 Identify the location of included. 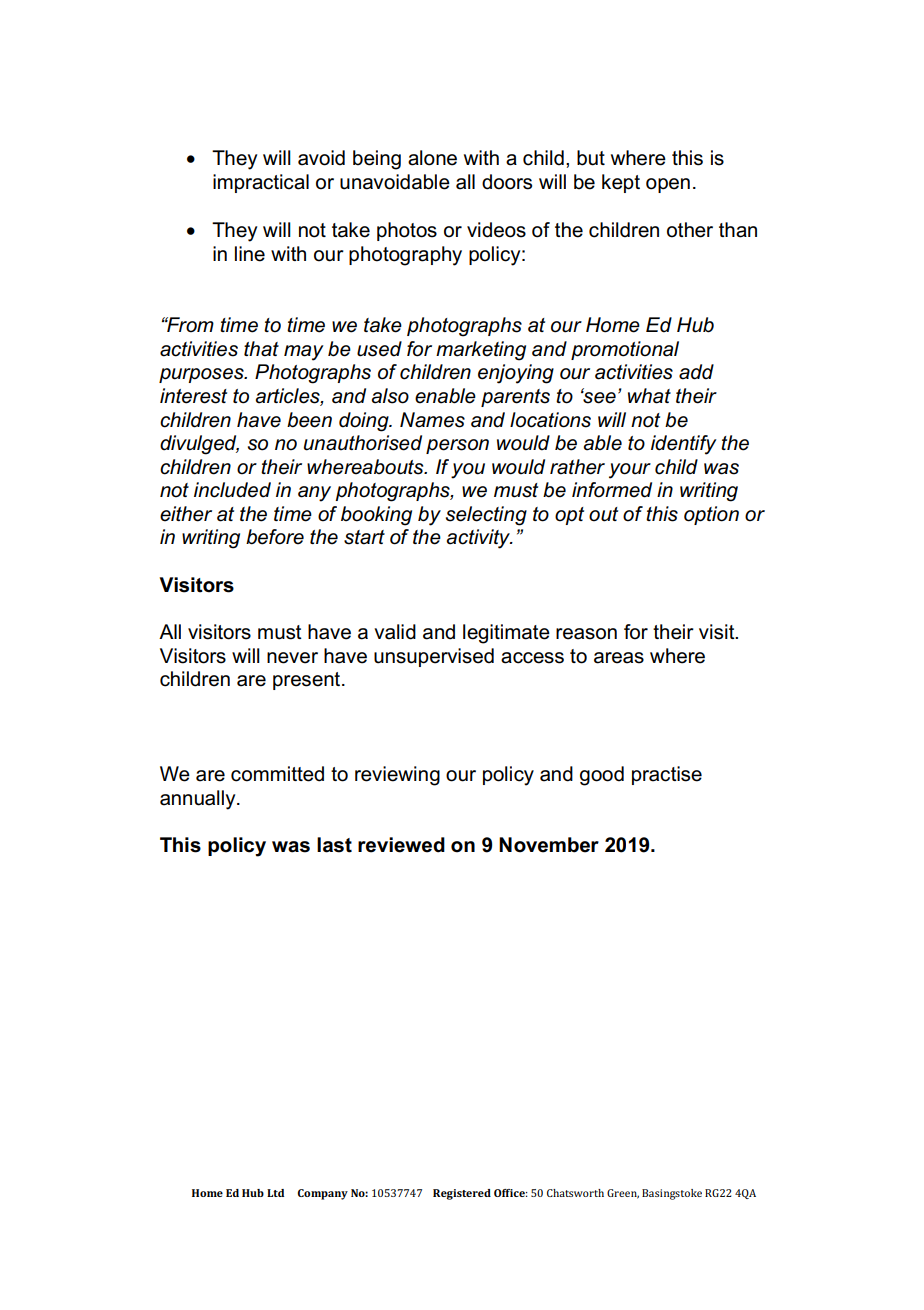
(232, 490).
